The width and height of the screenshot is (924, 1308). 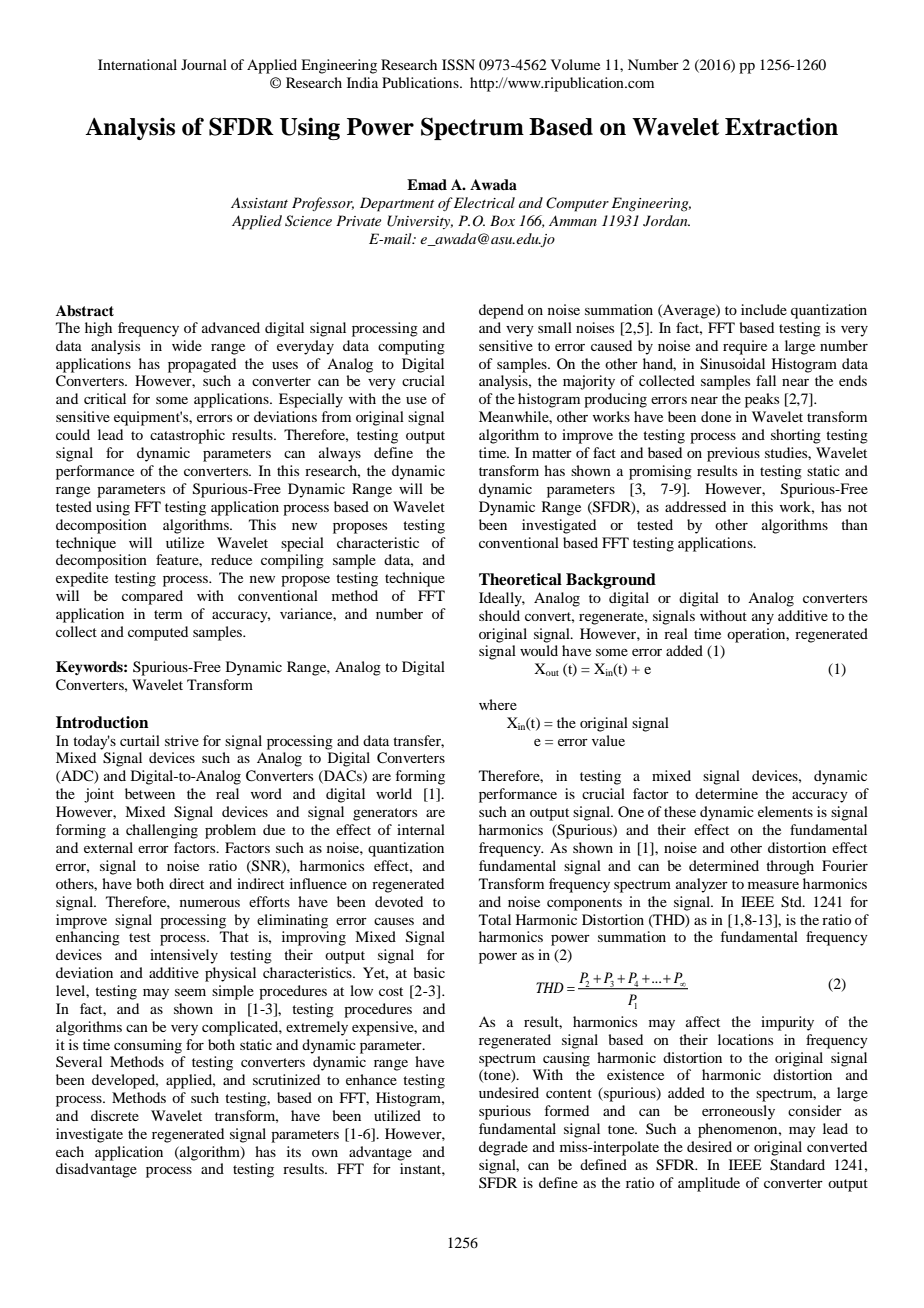 I want to click on ISSN, so click(x=458, y=65).
